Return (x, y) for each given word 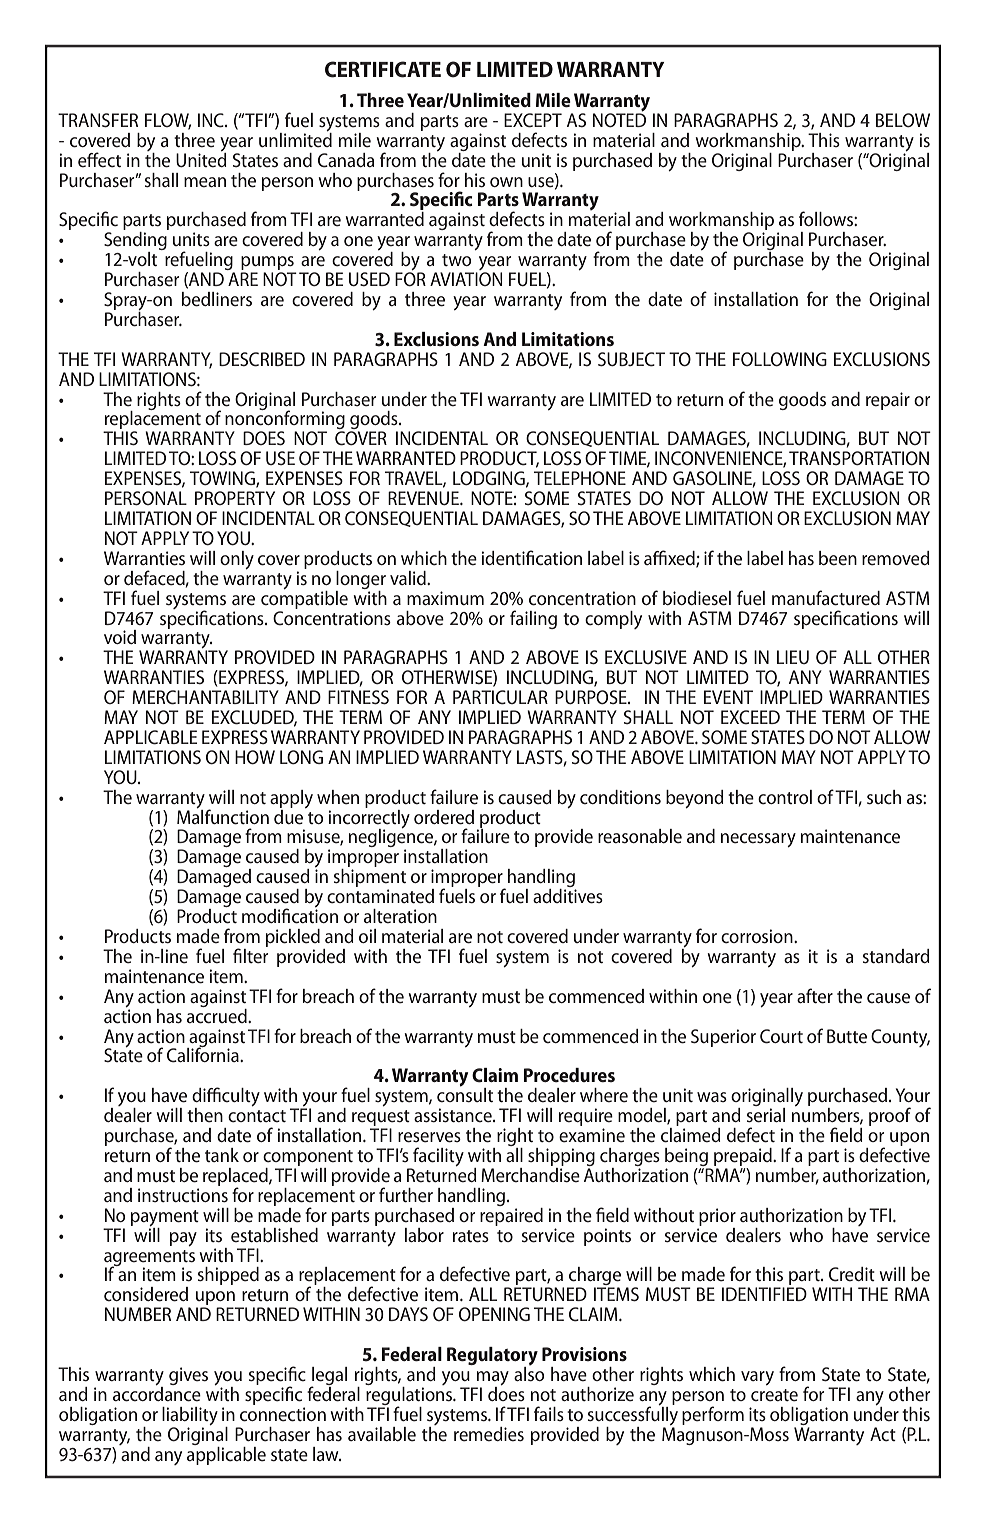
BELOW (903, 120)
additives (568, 896)
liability (190, 1417)
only (237, 560)
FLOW (168, 121)
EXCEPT (533, 120)
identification (531, 558)
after (815, 996)
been (838, 558)
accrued (218, 1015)
